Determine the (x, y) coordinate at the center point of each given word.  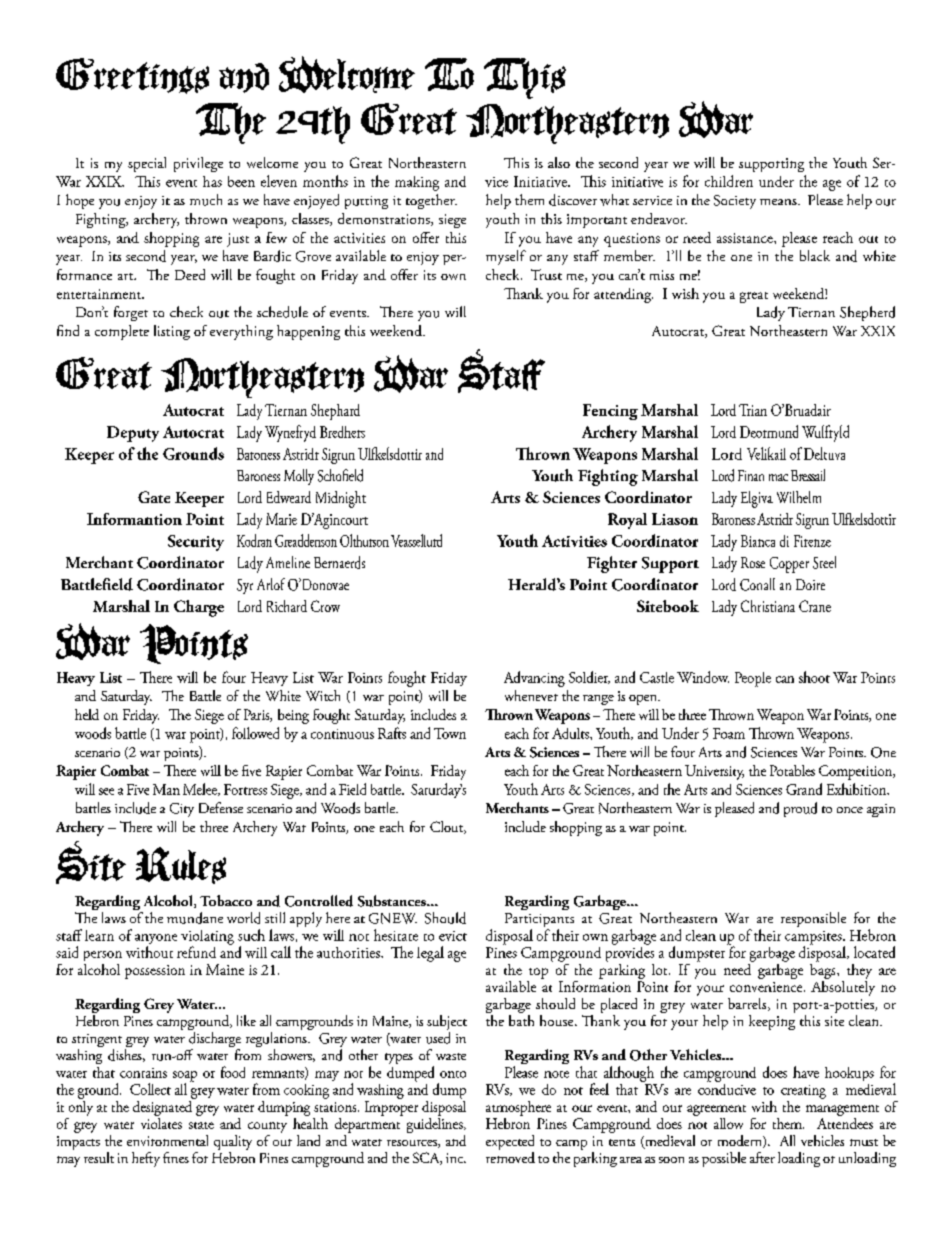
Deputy (133, 434)
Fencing (610, 412)
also (559, 162)
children (729, 181)
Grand (804, 789)
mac (778, 477)
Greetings (132, 76)
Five (138, 789)
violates (161, 1122)
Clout (448, 827)
